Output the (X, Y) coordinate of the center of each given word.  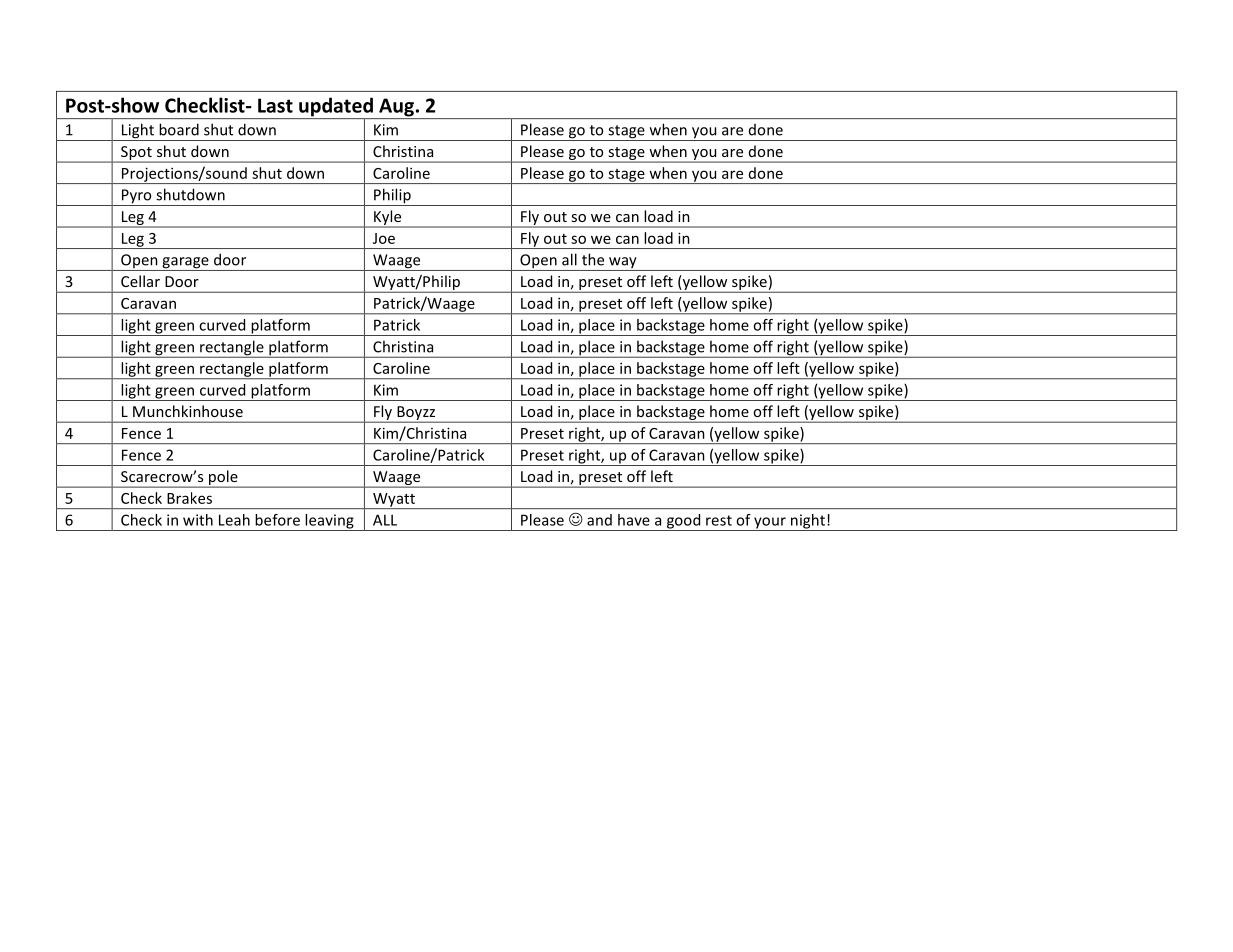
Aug (396, 108)
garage (185, 264)
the (593, 259)
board (179, 129)
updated (336, 108)
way (623, 264)
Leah (234, 520)
